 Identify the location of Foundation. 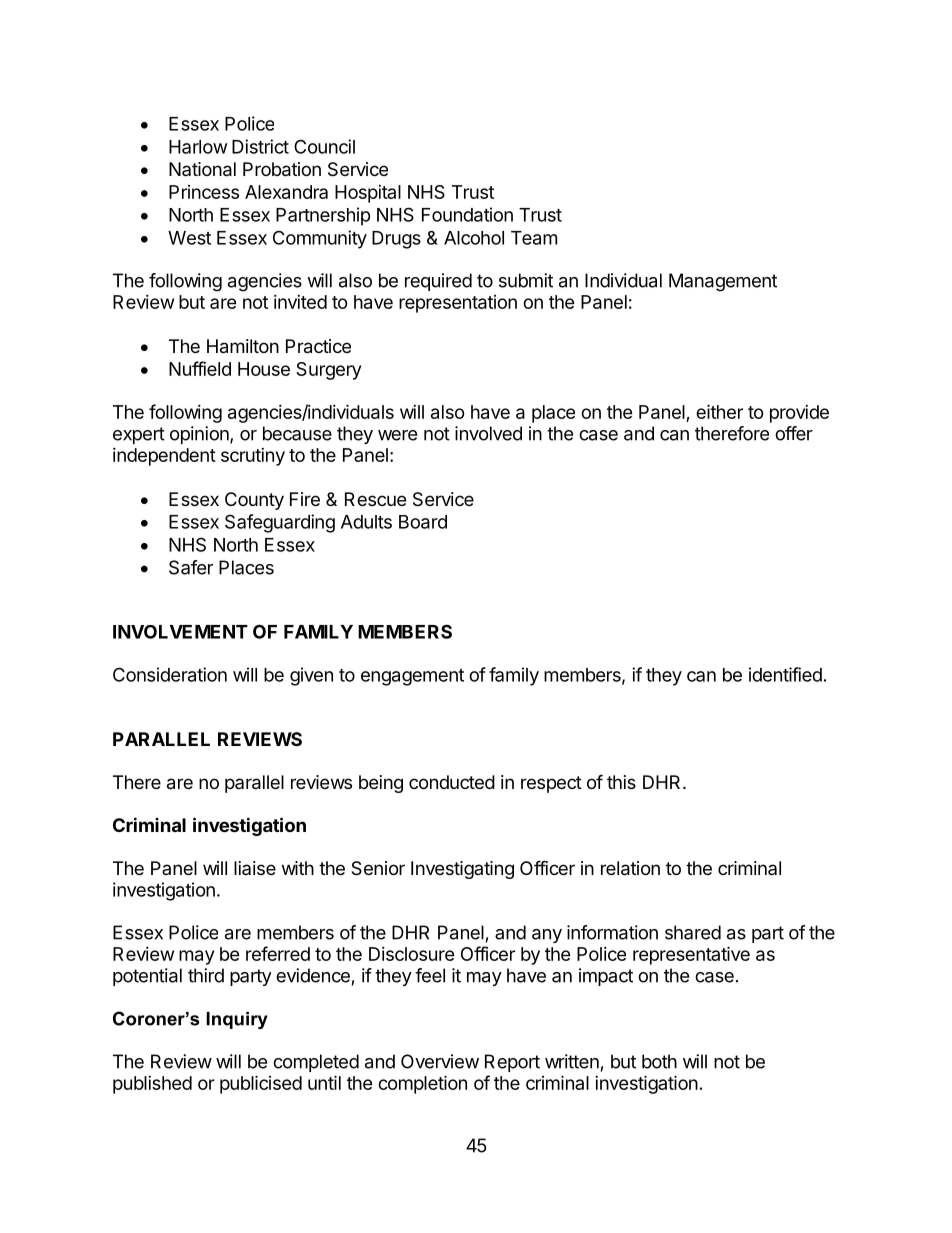
(467, 214).
